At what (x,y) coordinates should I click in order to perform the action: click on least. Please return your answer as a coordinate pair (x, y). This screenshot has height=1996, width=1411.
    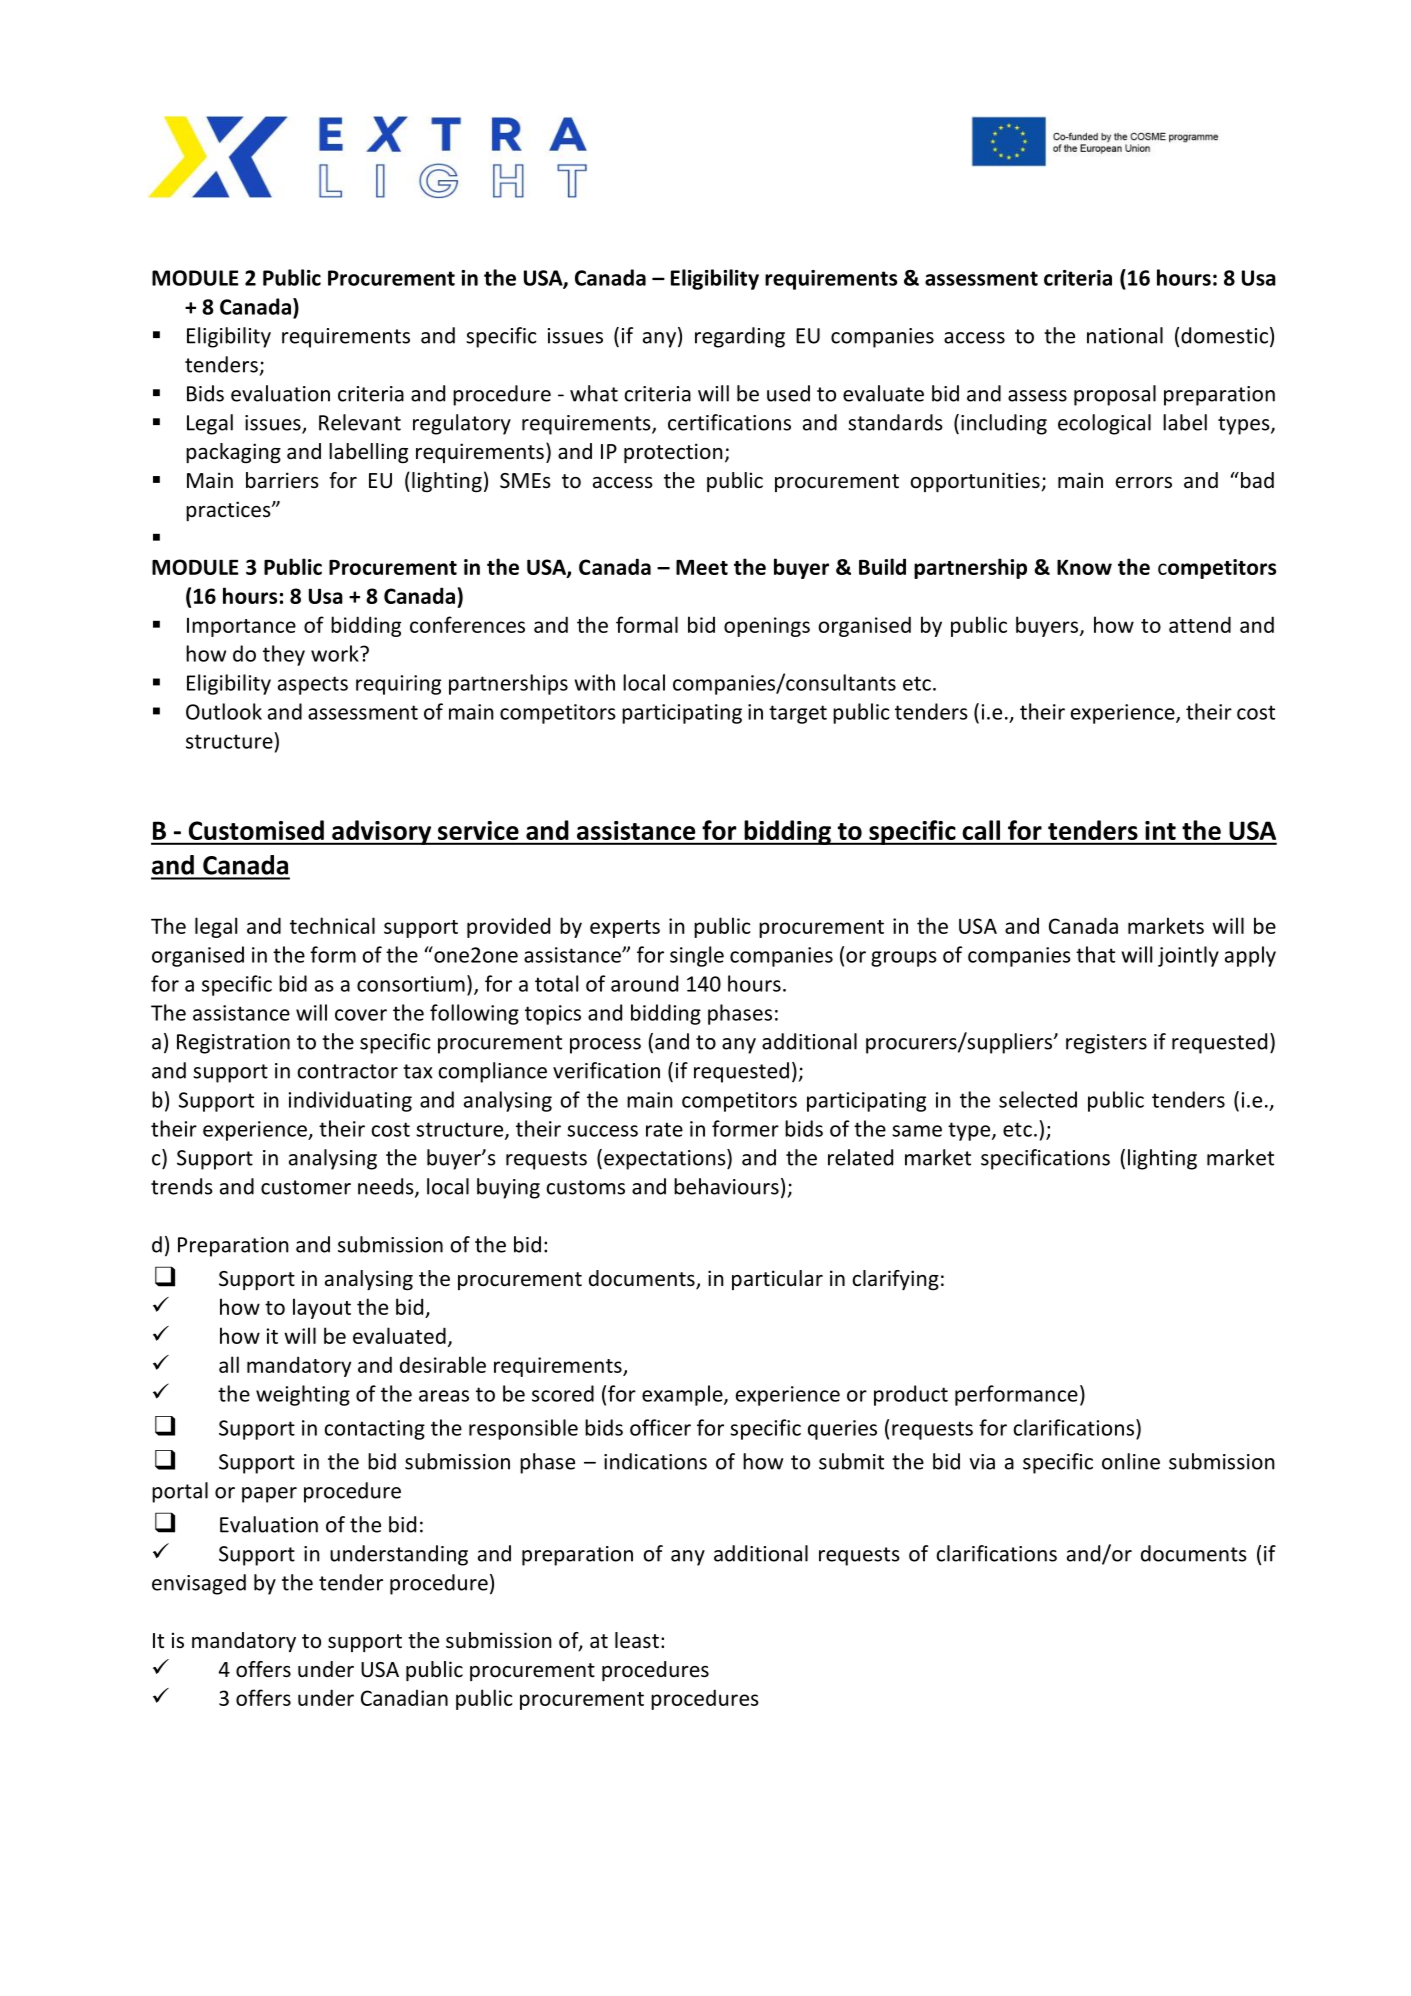
    Looking at the image, I should click on (637, 1640).
